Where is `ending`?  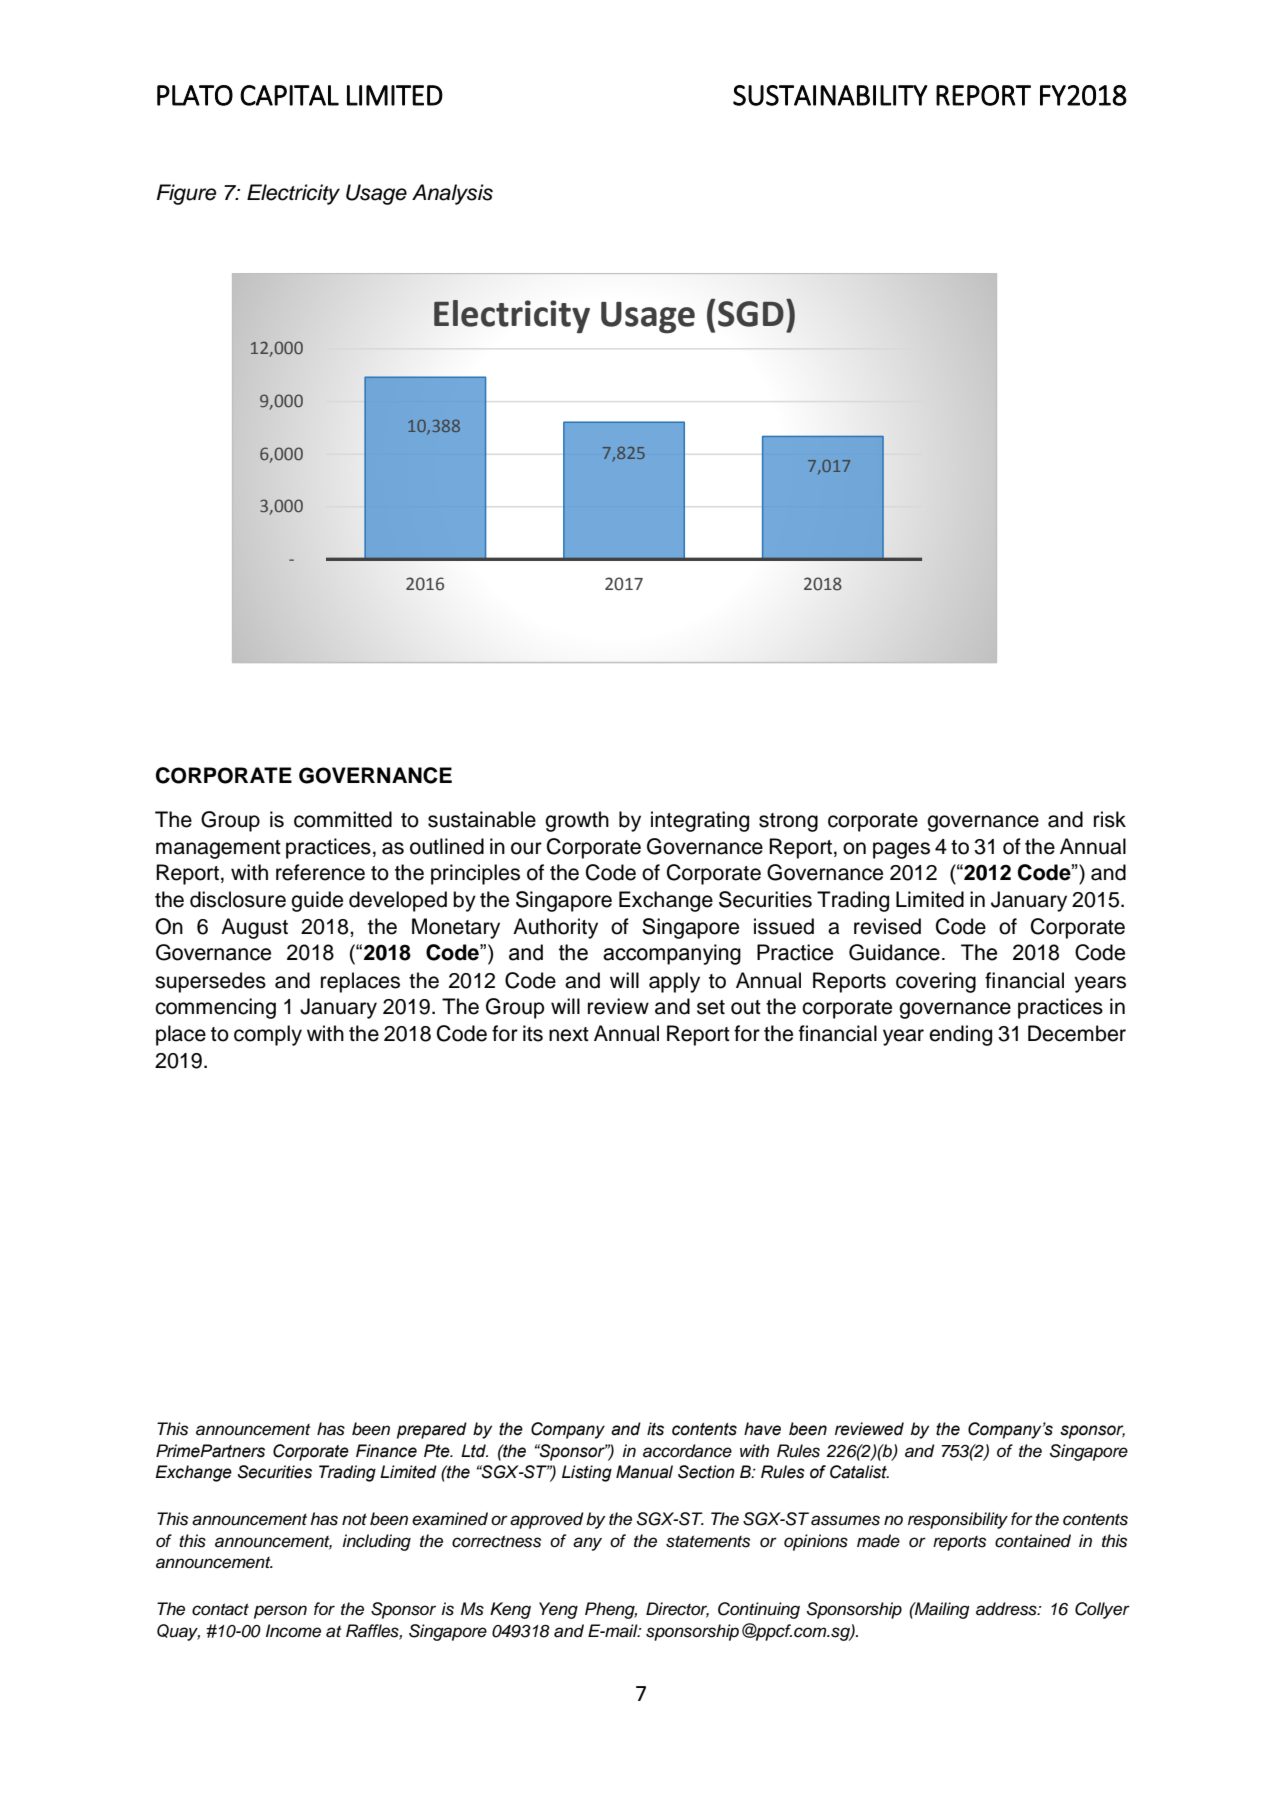 ending is located at coordinates (960, 1035).
